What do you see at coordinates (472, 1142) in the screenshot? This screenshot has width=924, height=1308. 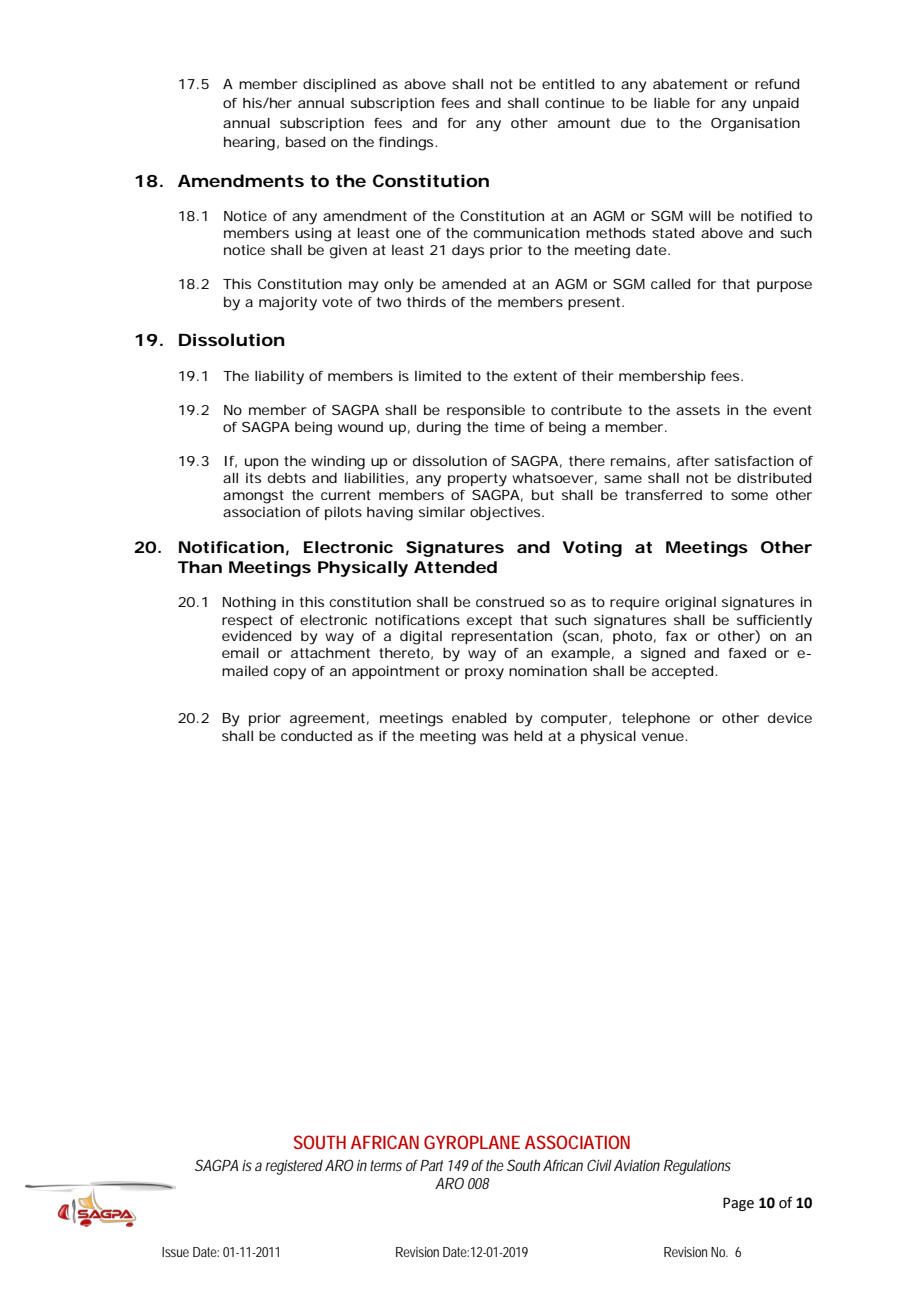 I see `GYROPLANE` at bounding box center [472, 1142].
